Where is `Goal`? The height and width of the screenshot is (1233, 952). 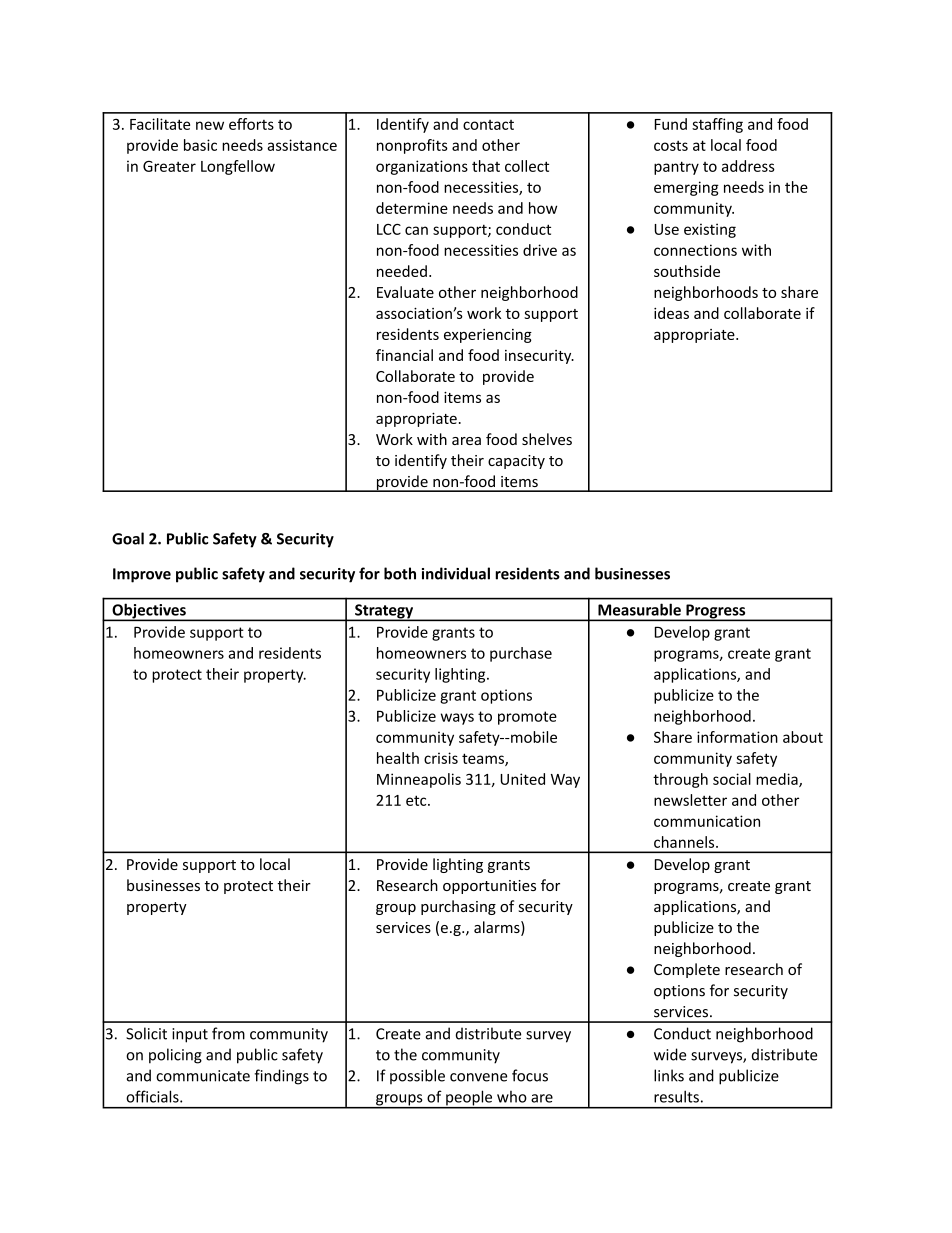 Goal is located at coordinates (128, 538).
